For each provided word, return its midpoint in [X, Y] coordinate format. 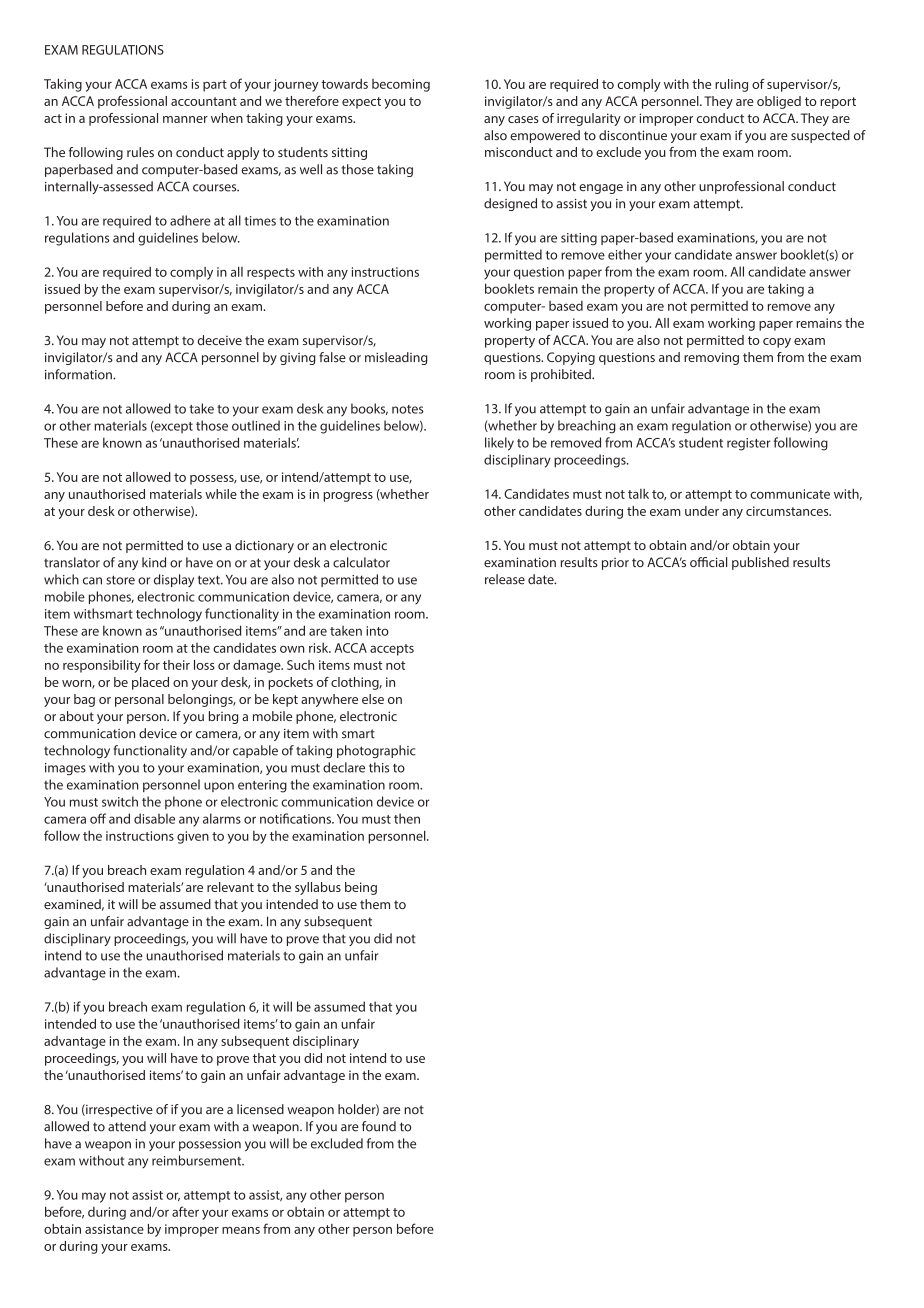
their [176, 665]
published [760, 563]
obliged [779, 102]
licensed [260, 1109]
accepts [392, 650]
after [185, 1211]
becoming [401, 85]
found [379, 1126]
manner [185, 119]
